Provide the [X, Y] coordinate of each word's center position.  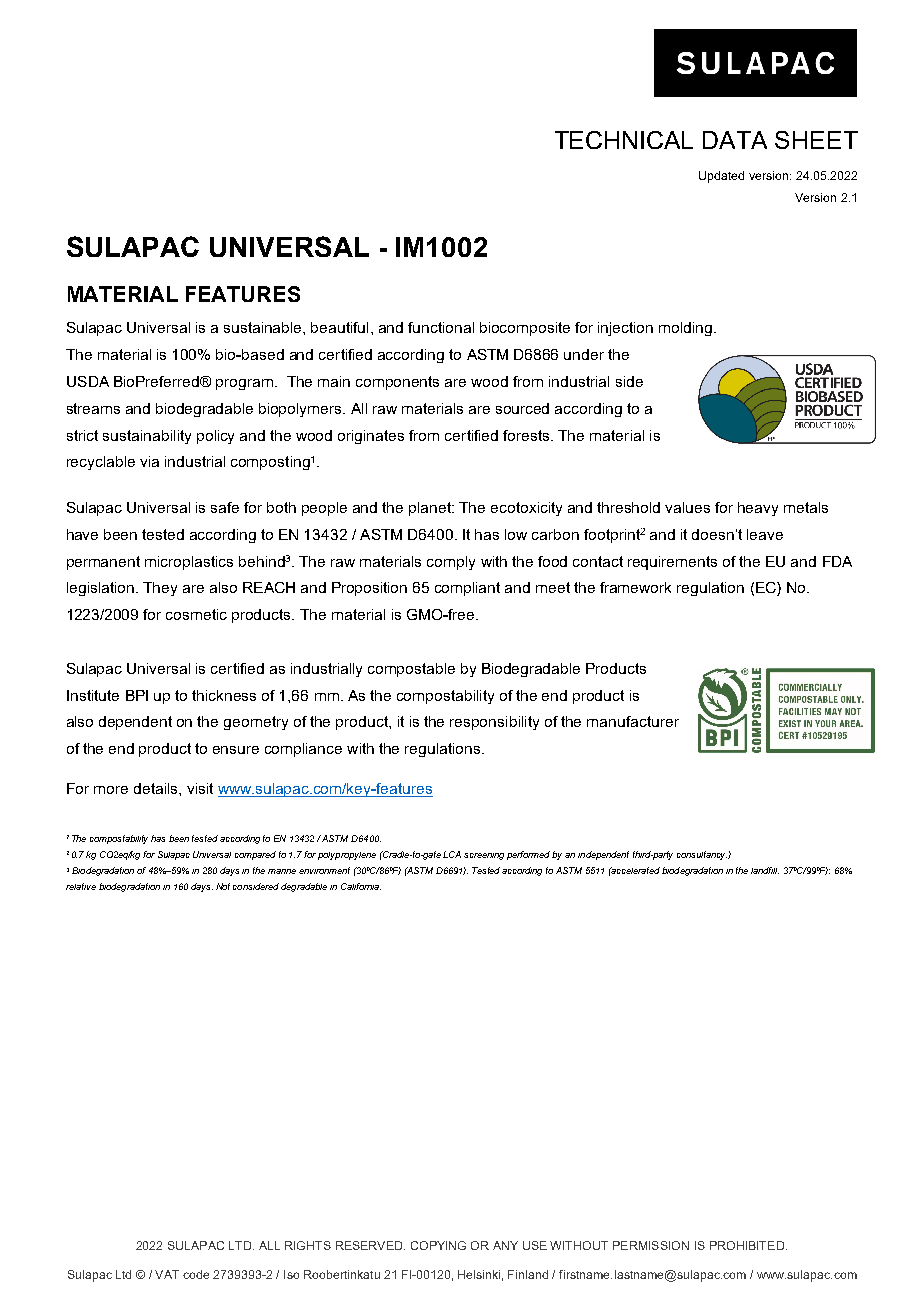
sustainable [264, 327]
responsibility [494, 723]
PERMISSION [651, 1245]
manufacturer [633, 721]
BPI [137, 695]
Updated [721, 177]
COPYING [438, 1245]
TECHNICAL [624, 140]
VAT [167, 1274]
